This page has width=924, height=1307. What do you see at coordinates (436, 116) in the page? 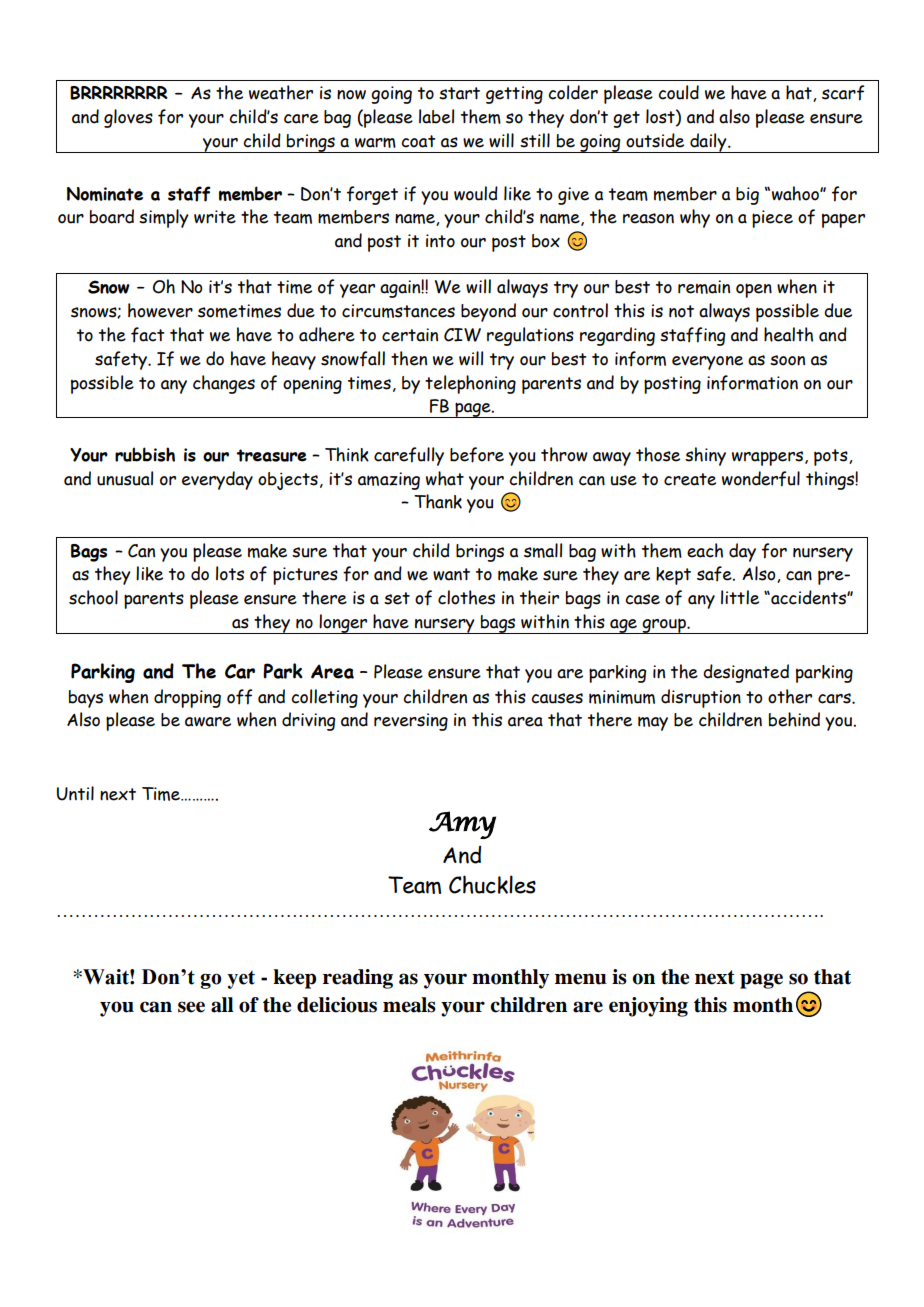
I see `label` at bounding box center [436, 116].
